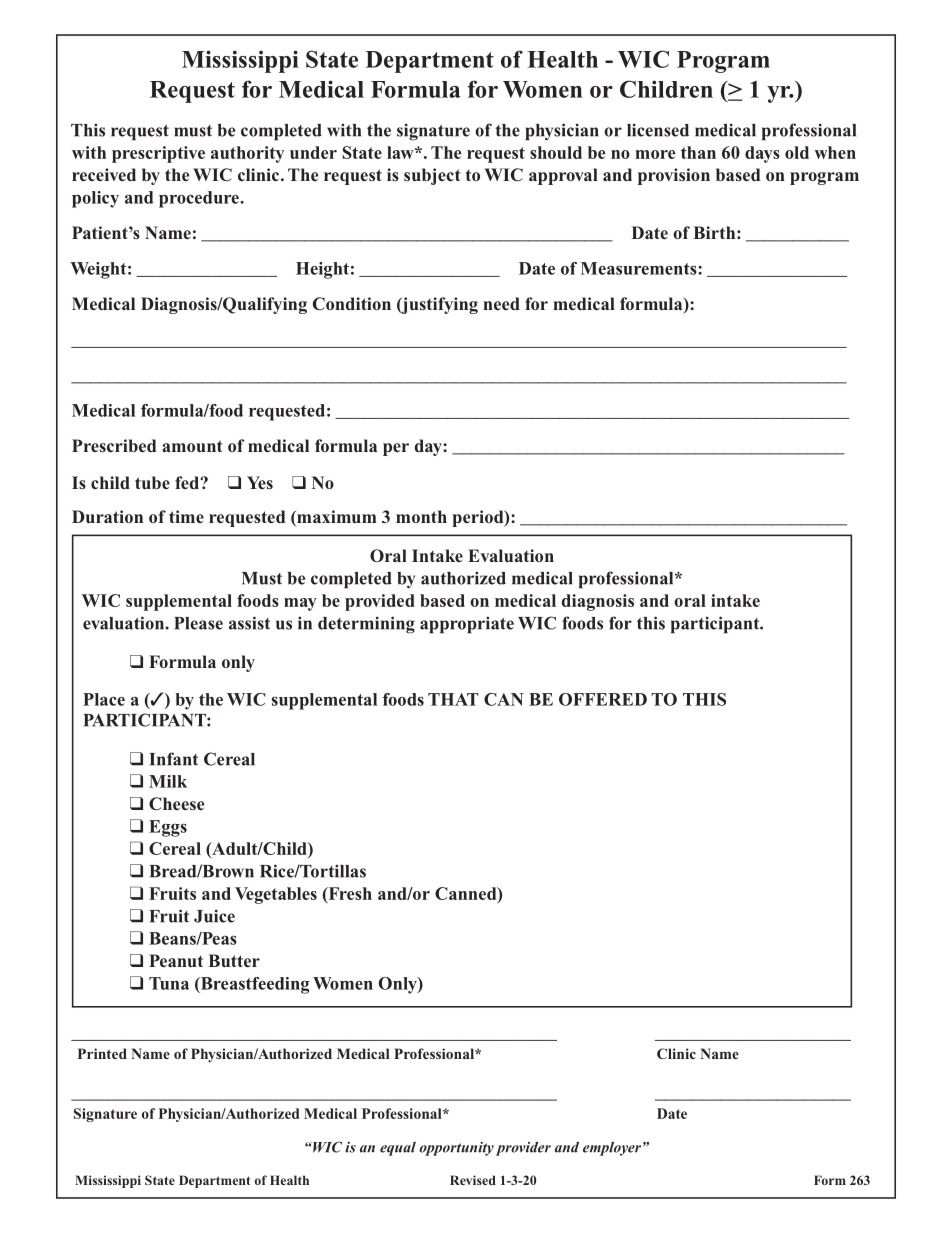 The image size is (952, 1233). I want to click on THAT, so click(453, 699).
